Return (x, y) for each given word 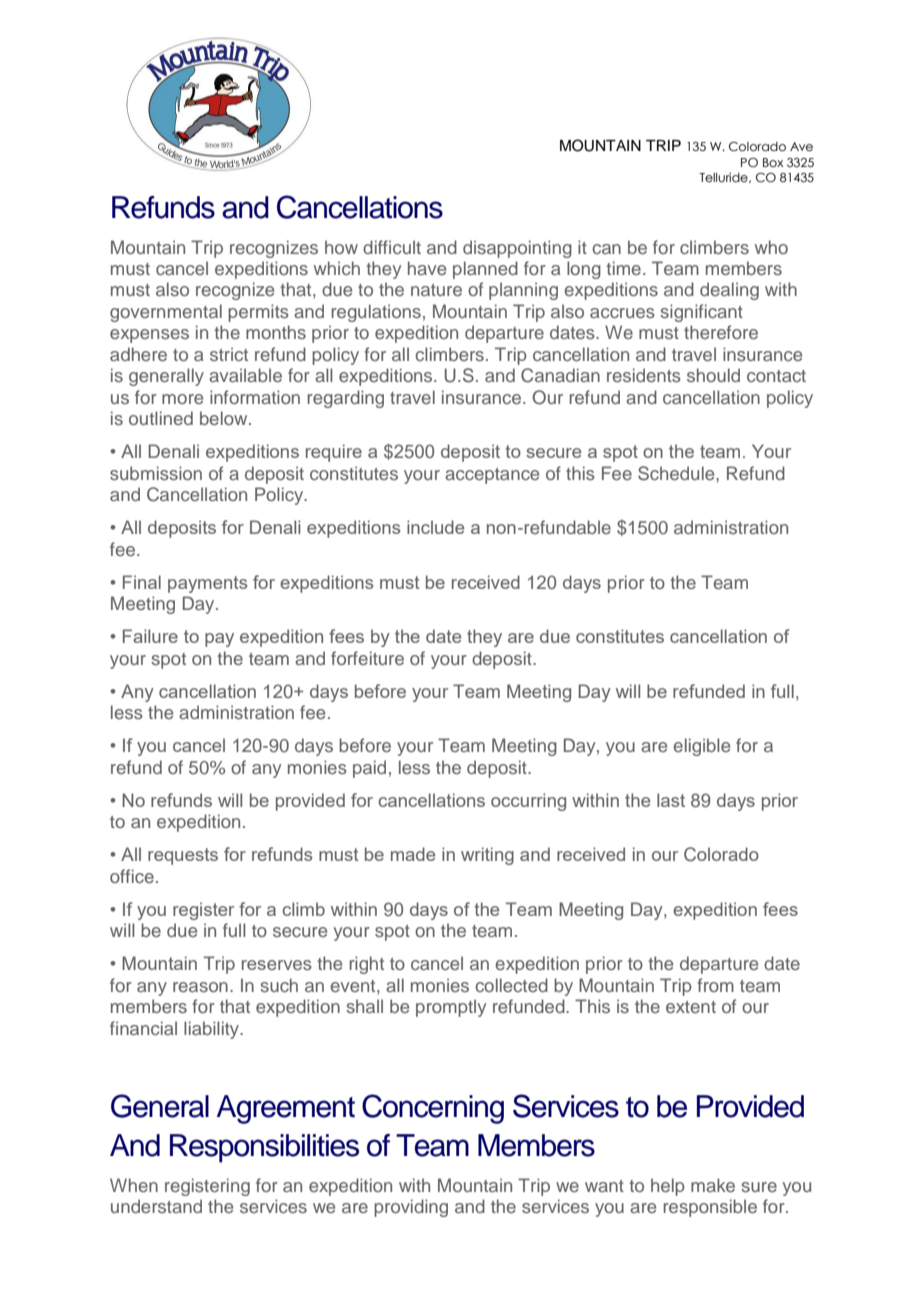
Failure (150, 636)
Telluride (725, 177)
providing (411, 1208)
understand (156, 1206)
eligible (701, 747)
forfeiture (367, 658)
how (341, 247)
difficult (392, 247)
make (713, 1185)
